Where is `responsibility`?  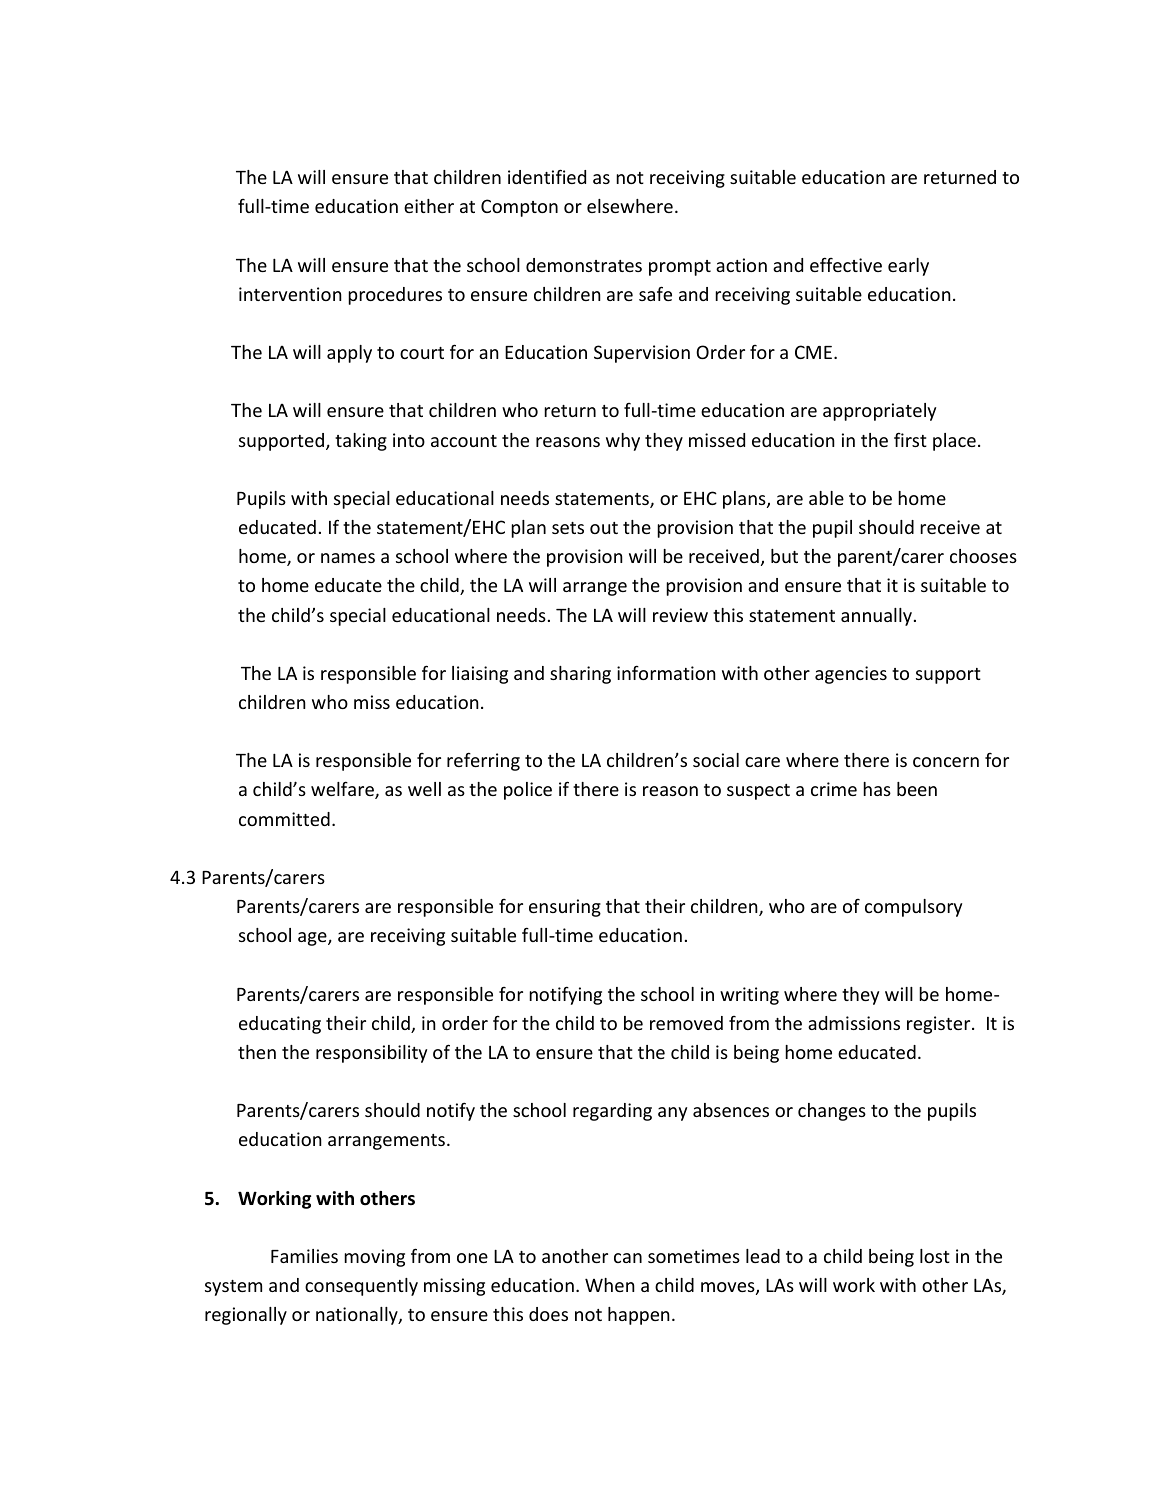
responsibility is located at coordinates (371, 1054).
